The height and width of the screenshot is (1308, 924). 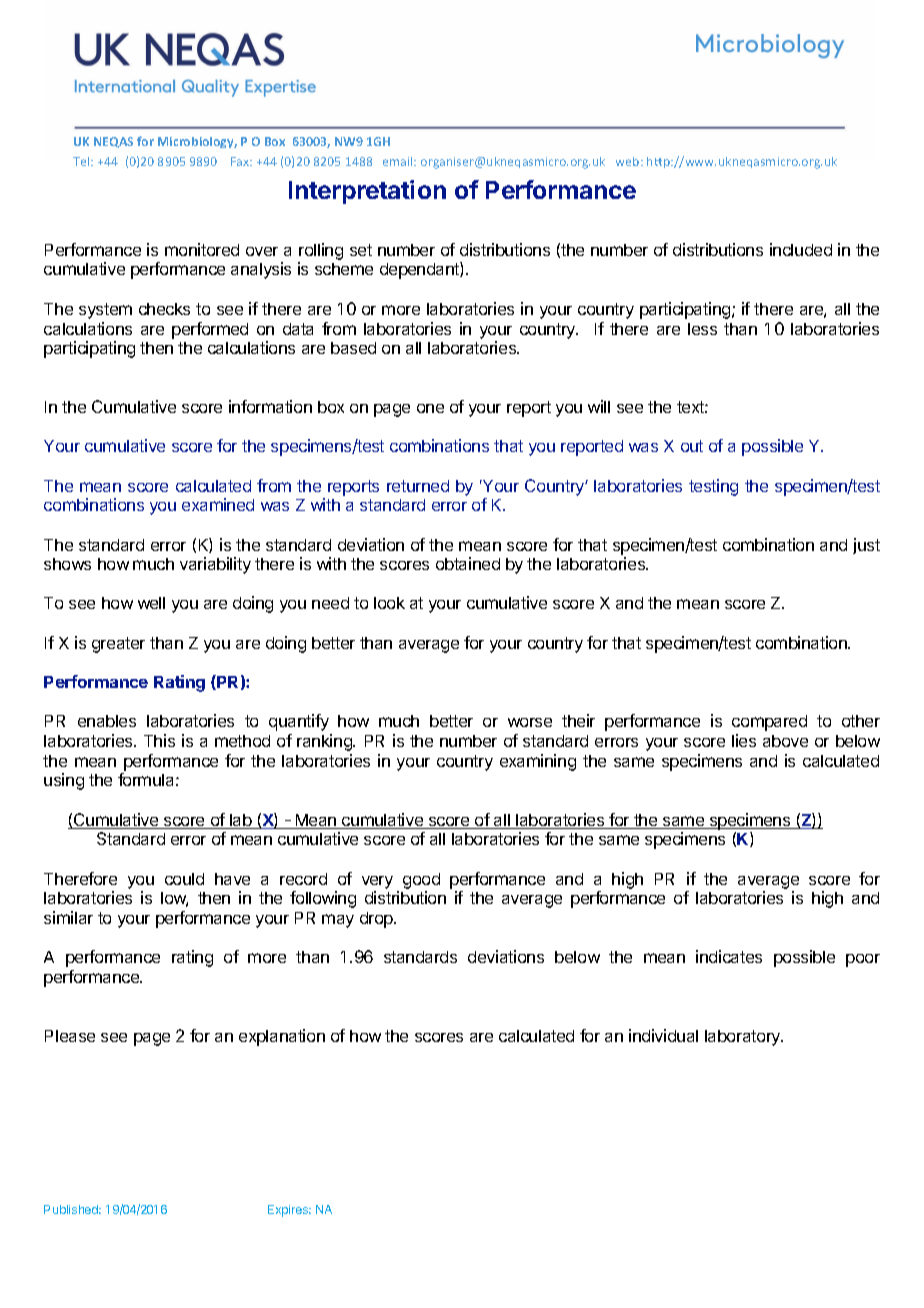 I want to click on laboratory, so click(x=744, y=1038).
